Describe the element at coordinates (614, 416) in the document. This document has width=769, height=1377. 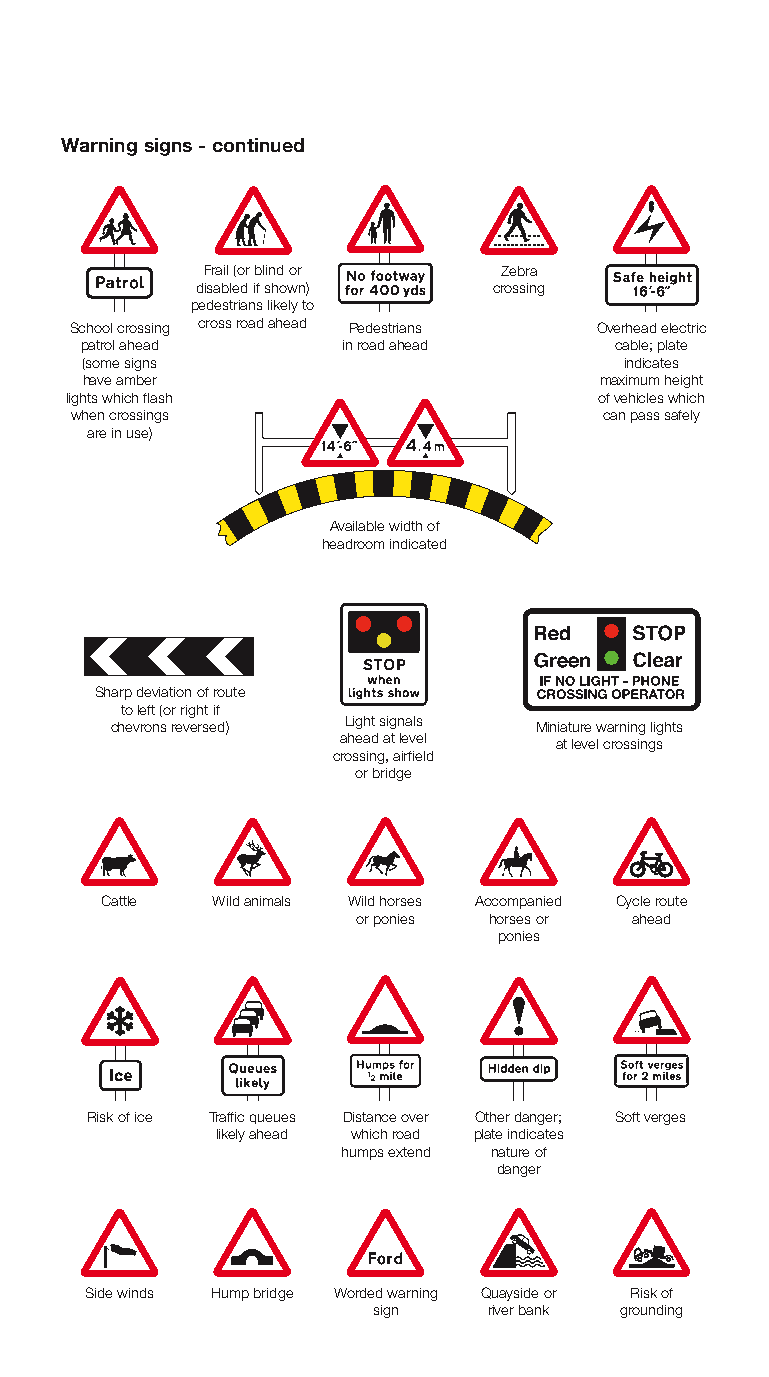
I see `can` at that location.
